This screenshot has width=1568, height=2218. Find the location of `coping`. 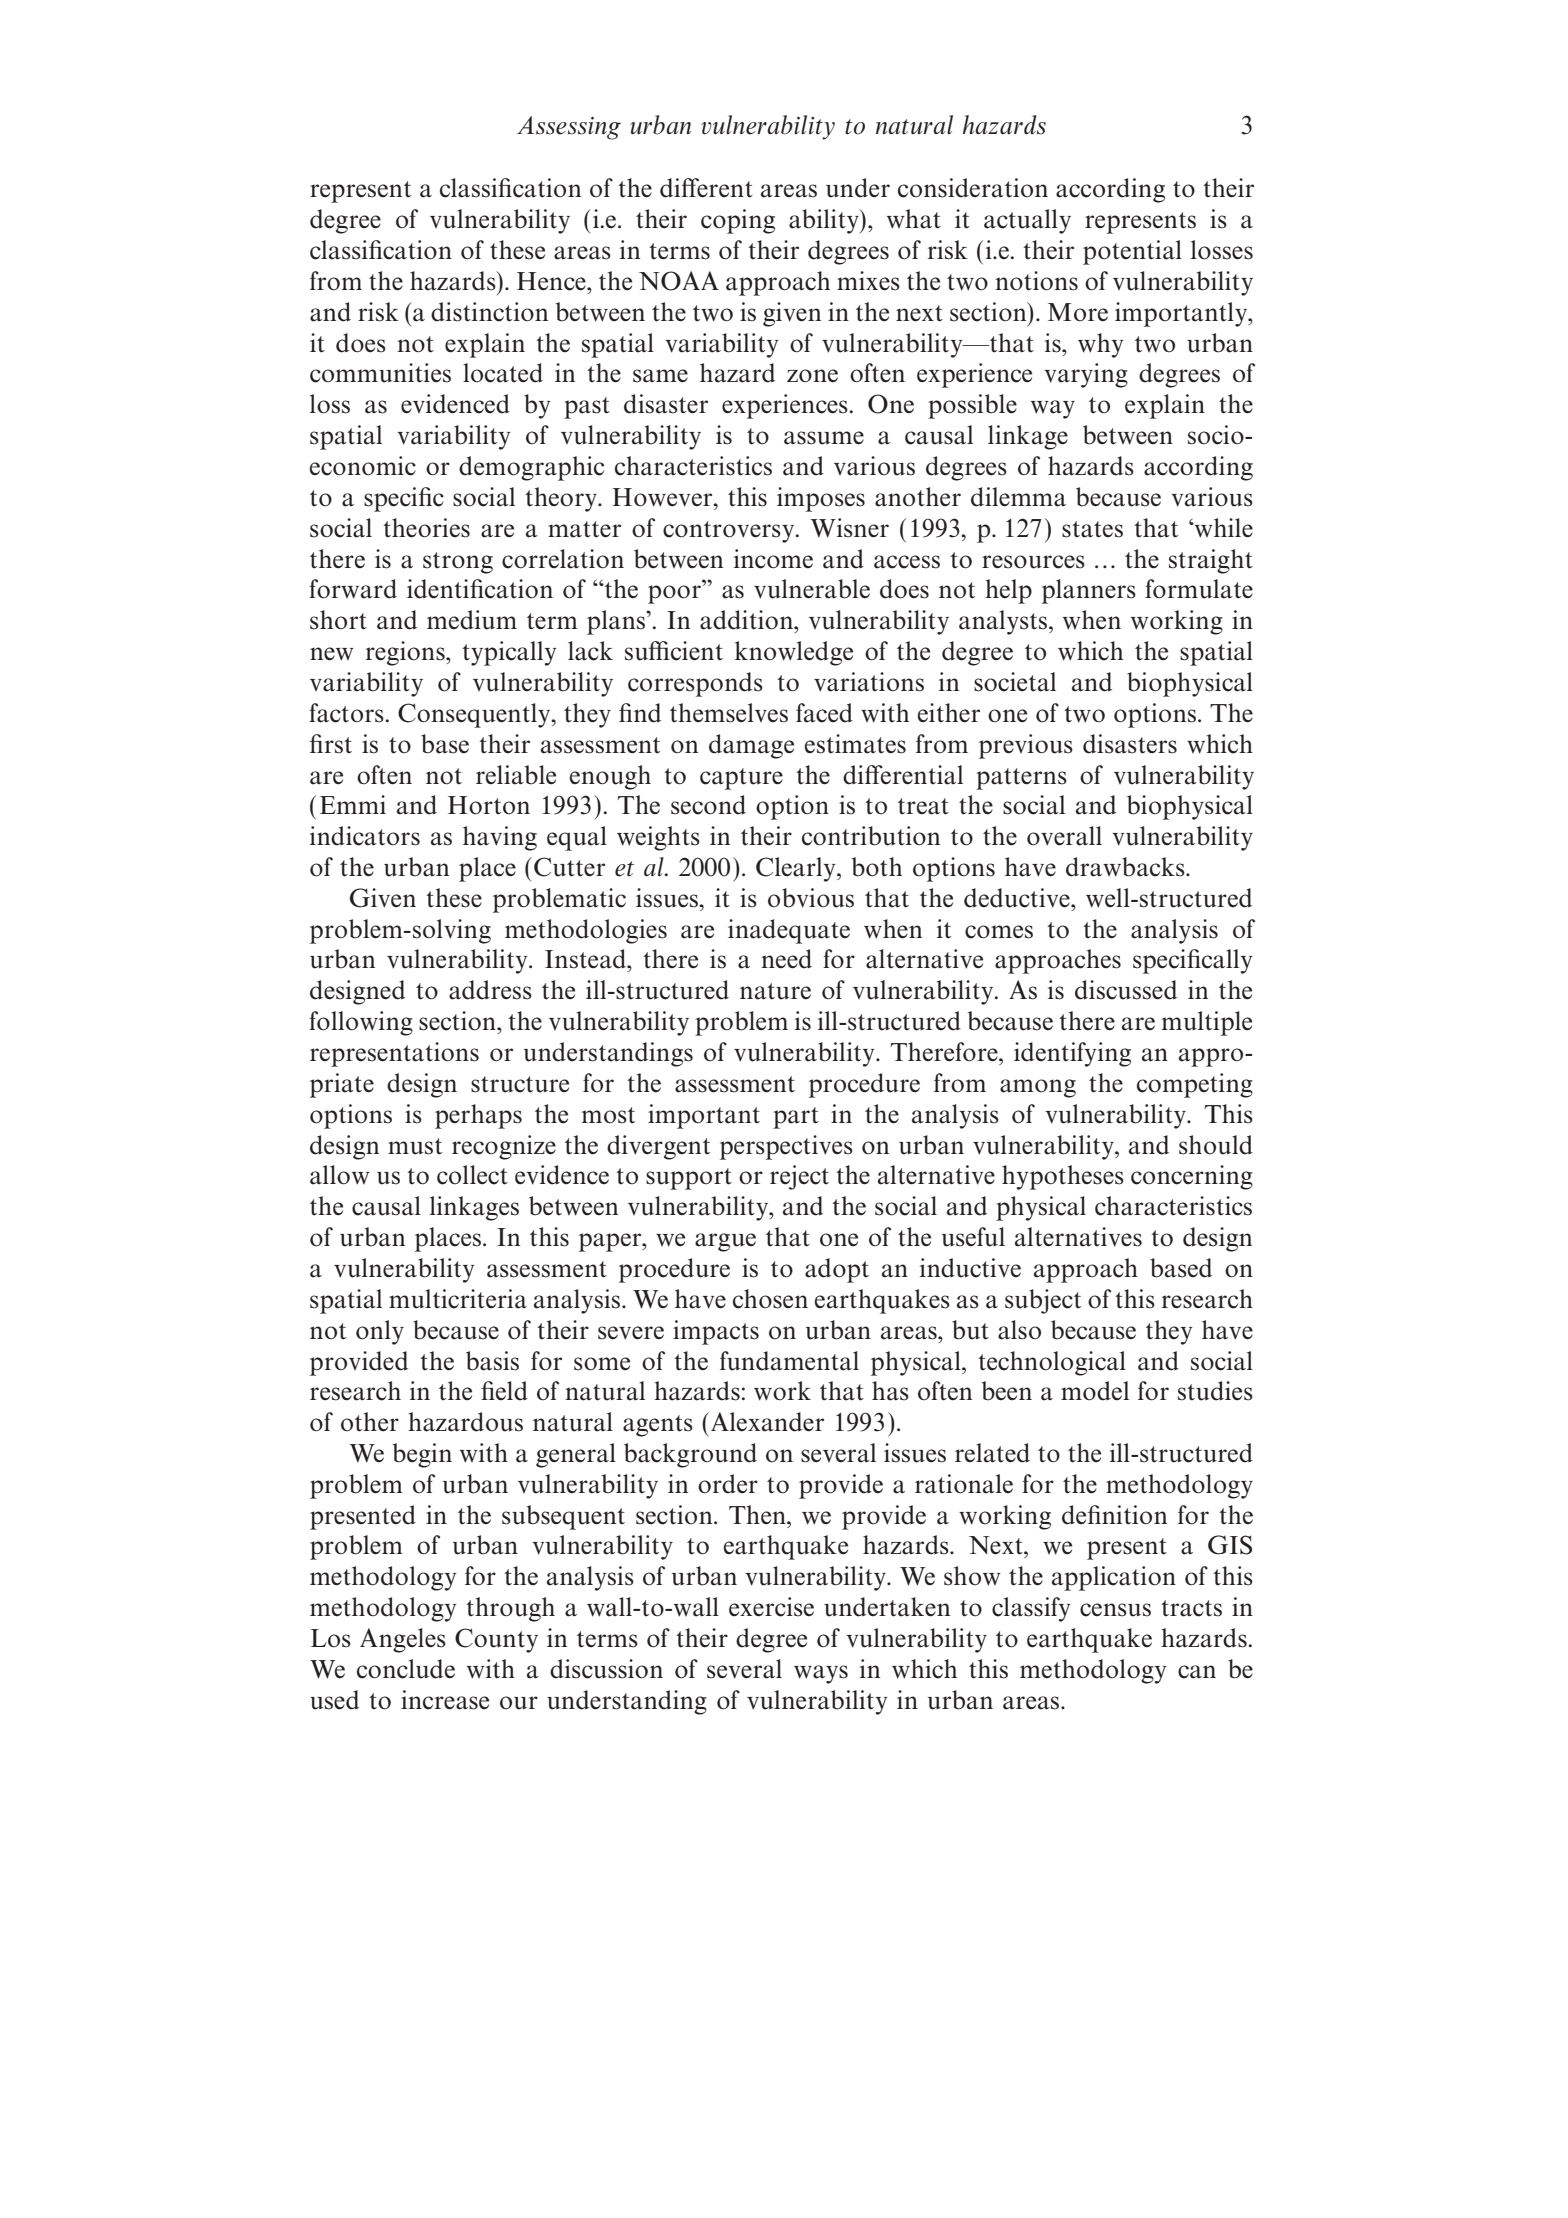

coping is located at coordinates (738, 221).
